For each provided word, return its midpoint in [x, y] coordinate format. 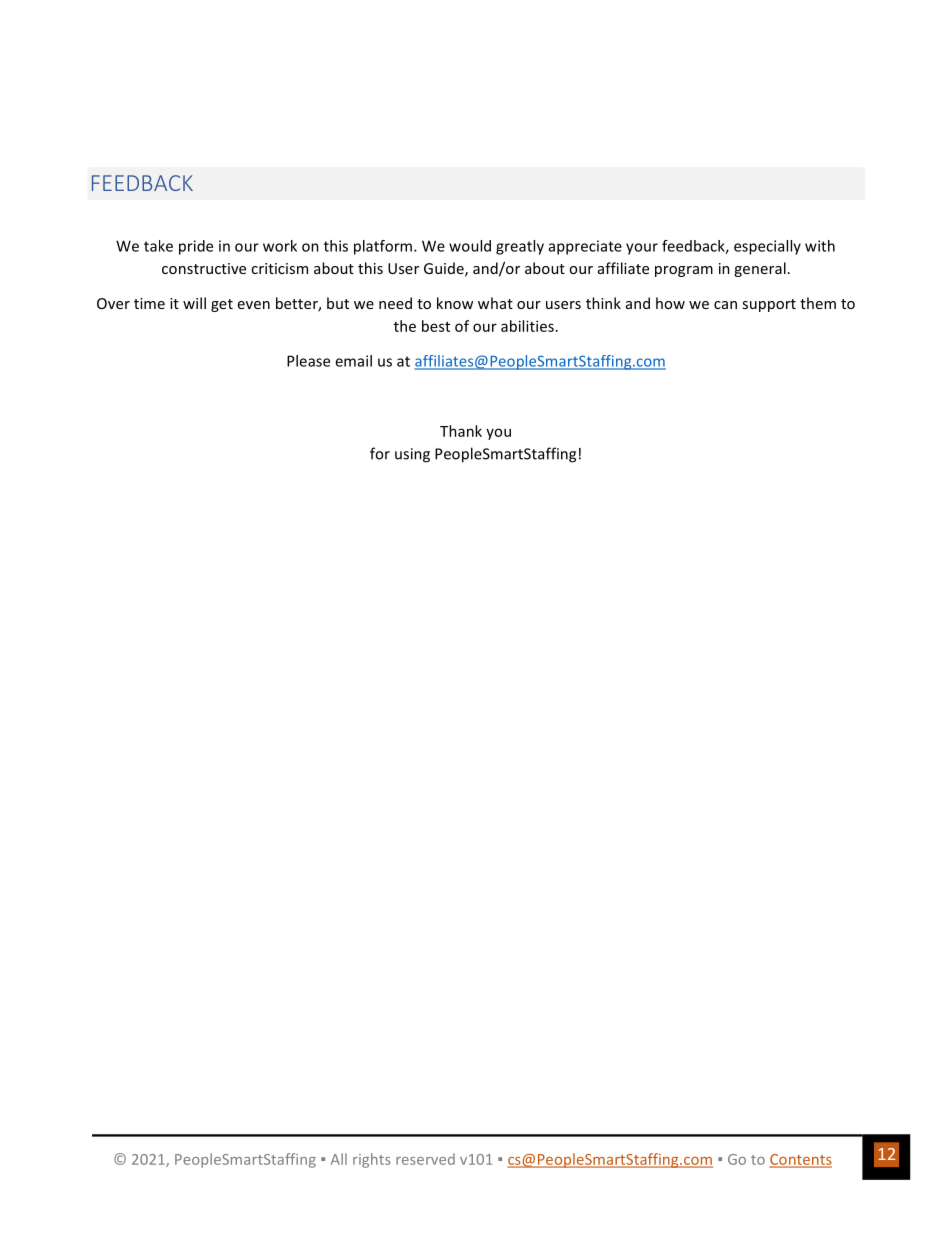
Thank [461, 431]
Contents [800, 1160]
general [760, 269]
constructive [204, 268]
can [725, 305]
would [470, 246]
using [412, 455]
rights [372, 1160]
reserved [425, 1159]
